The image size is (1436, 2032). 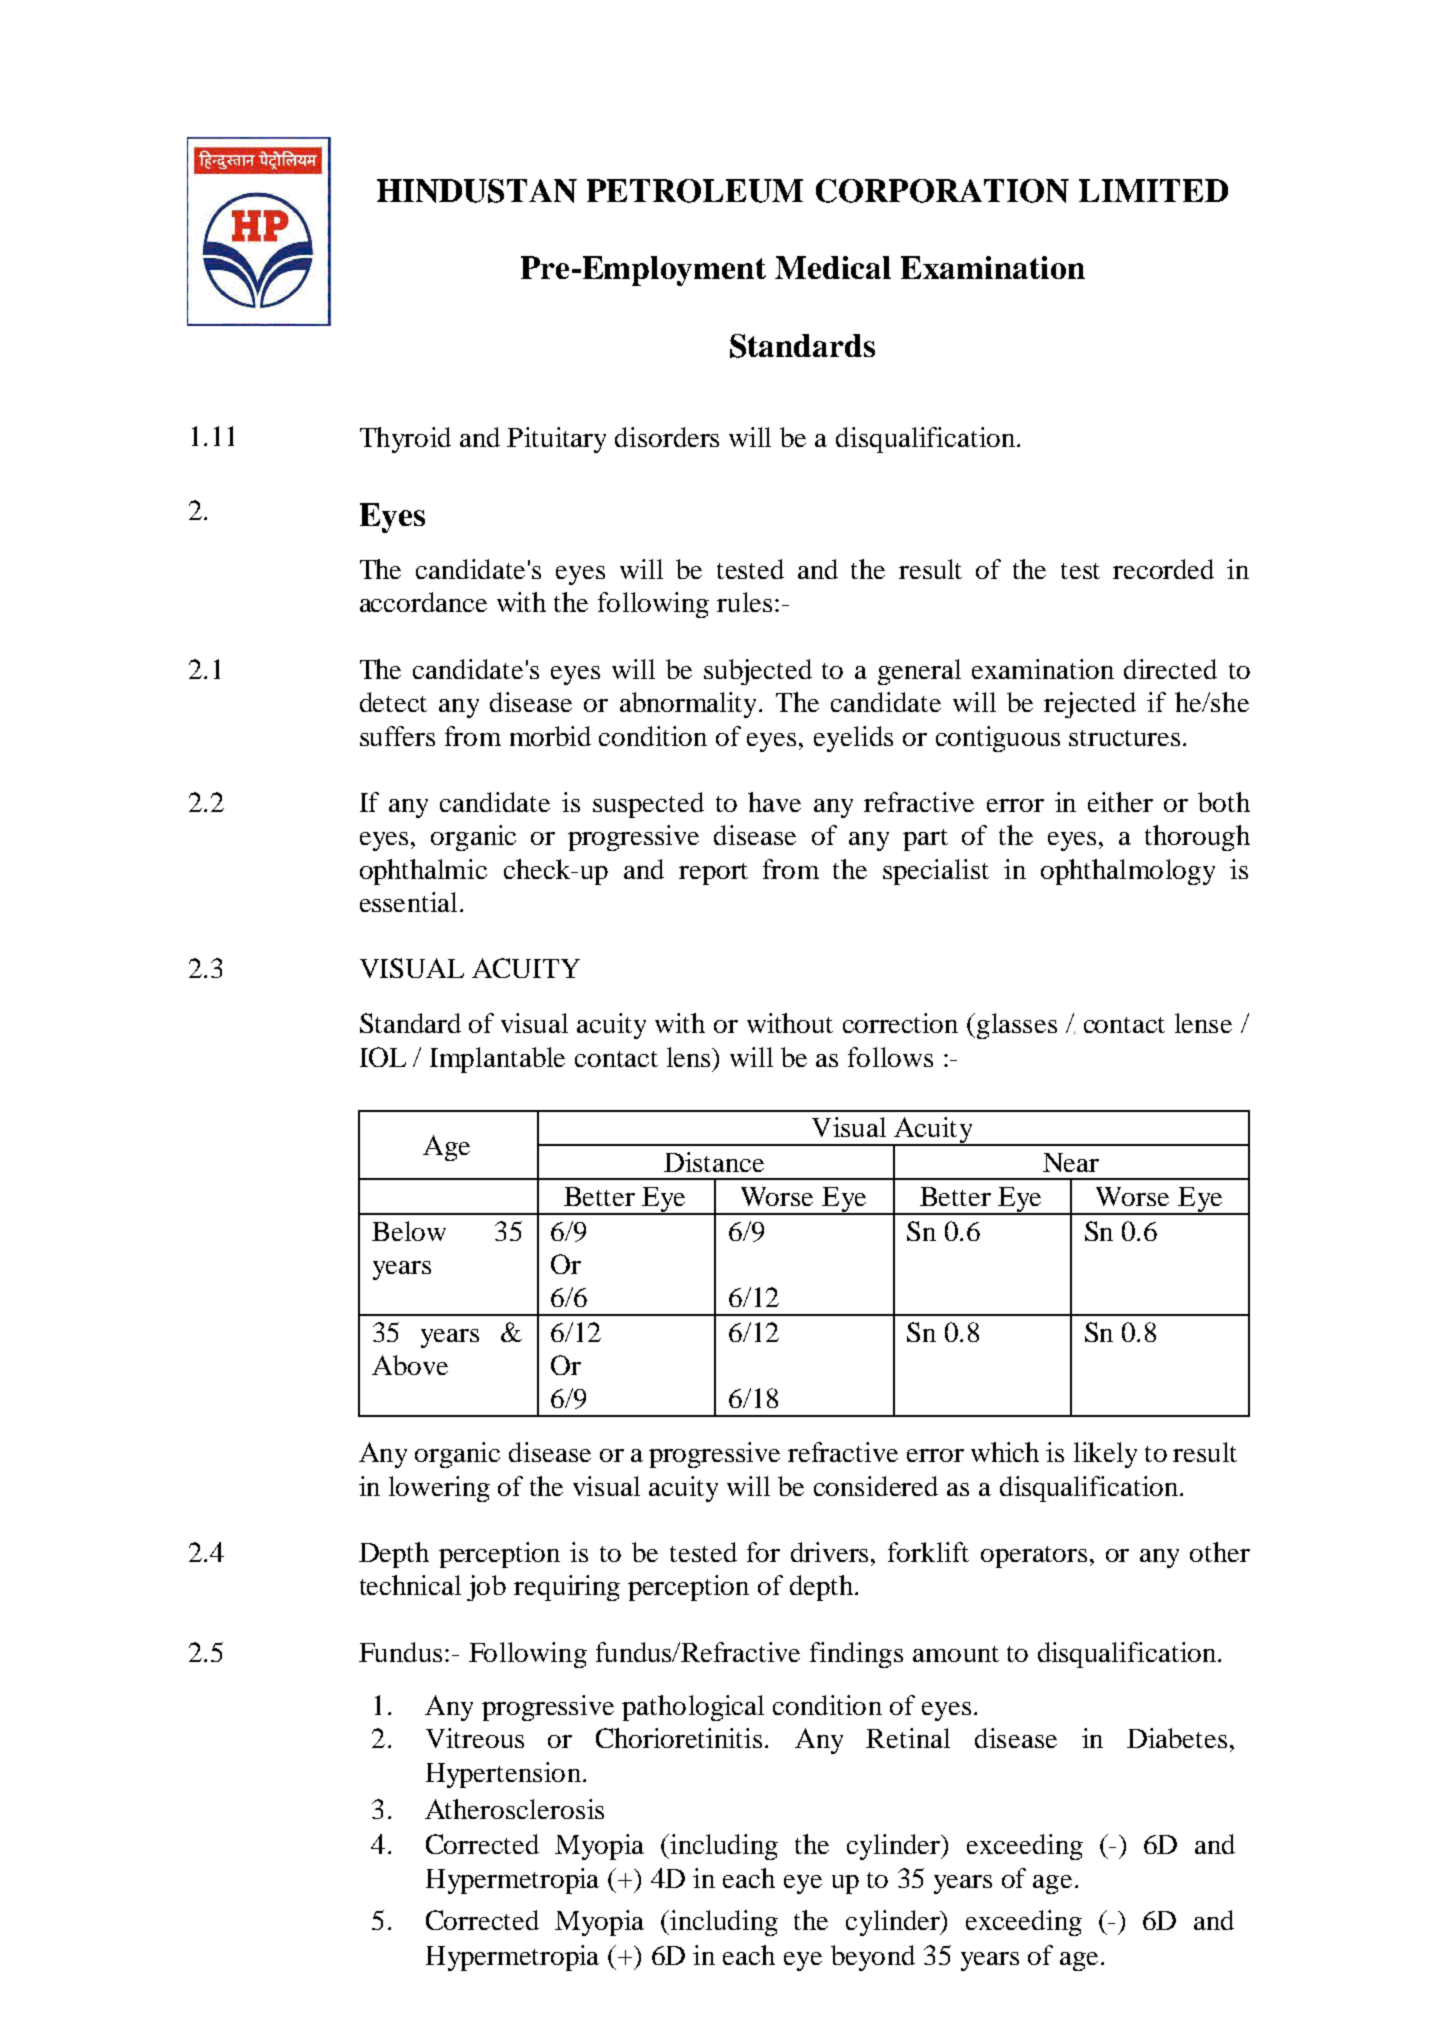 I want to click on likely, so click(x=1105, y=1455).
